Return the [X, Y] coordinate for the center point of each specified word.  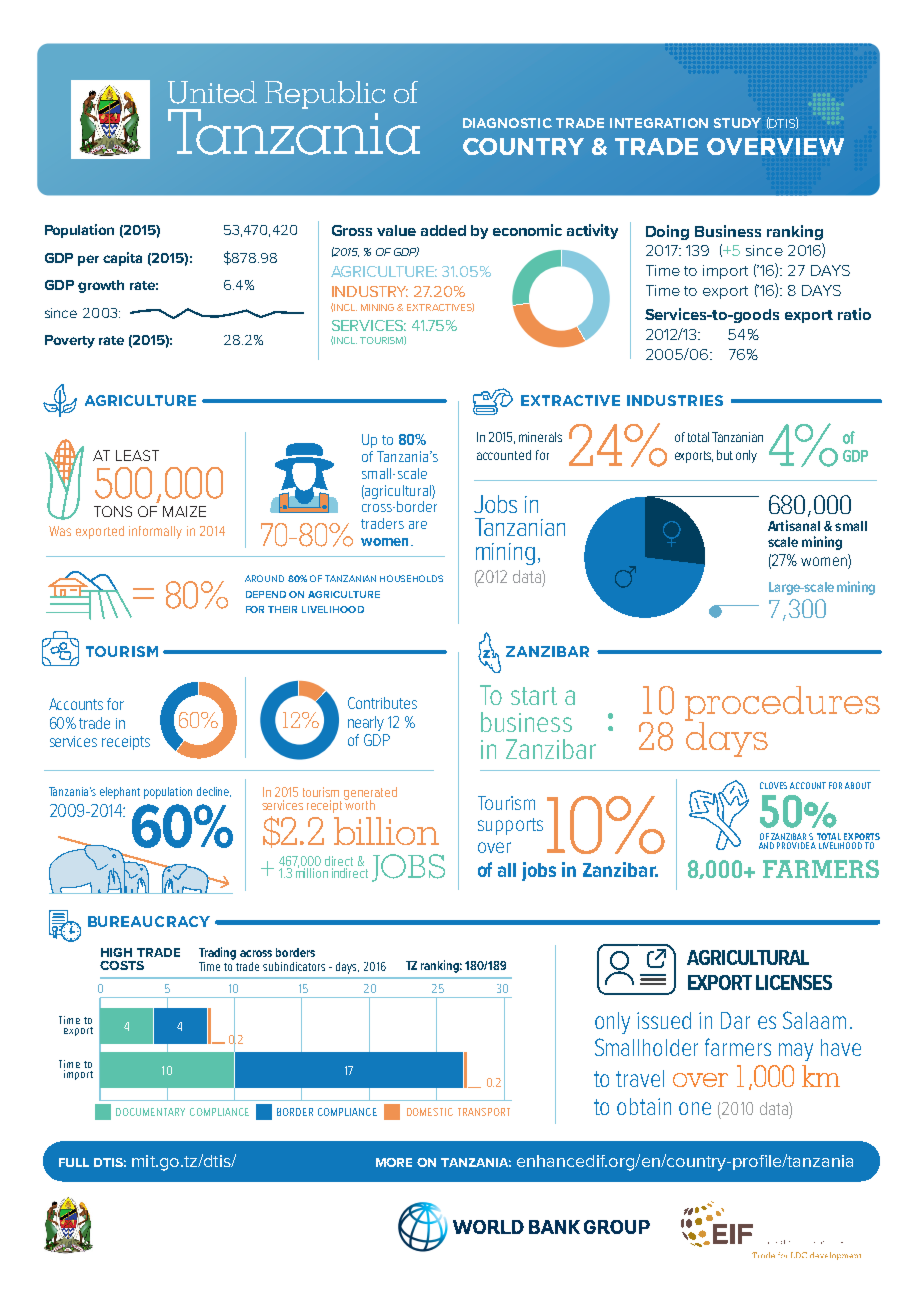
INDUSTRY [370, 291]
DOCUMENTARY [150, 1112]
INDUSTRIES [675, 400]
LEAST [137, 455]
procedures [782, 705]
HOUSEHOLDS [411, 578]
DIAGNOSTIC [507, 123]
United [212, 92]
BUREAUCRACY [149, 921]
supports [510, 826]
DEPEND [266, 594]
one [695, 1108]
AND [766, 845]
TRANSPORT [484, 1112]
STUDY [737, 123]
